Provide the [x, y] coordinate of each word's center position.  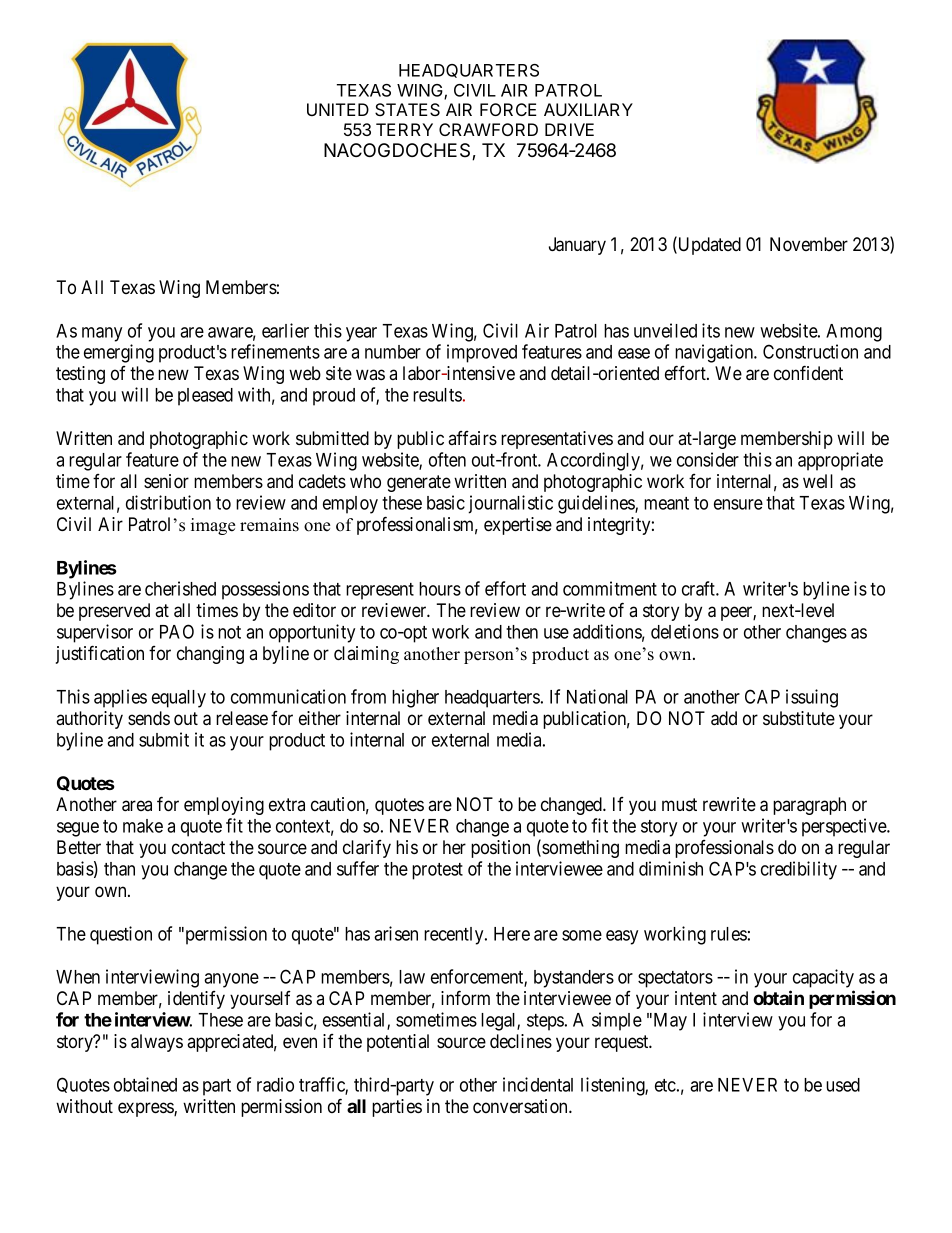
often [447, 459]
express [146, 1109]
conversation [521, 1106]
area [137, 806]
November [809, 244]
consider [708, 459]
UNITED [338, 109]
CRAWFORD [488, 129]
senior [166, 481]
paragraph [809, 806]
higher [415, 698]
